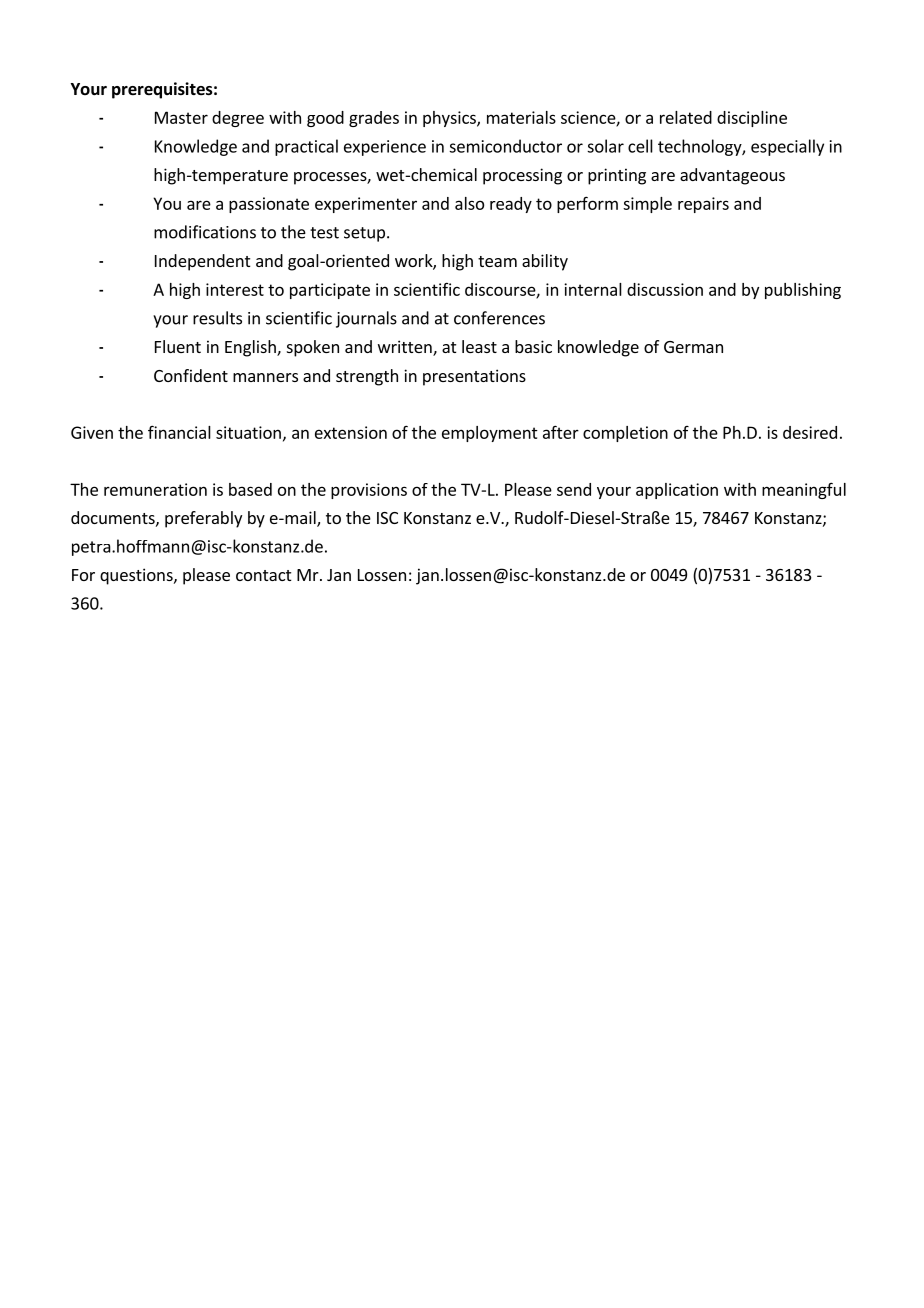 The height and width of the image is (1308, 924). I want to click on physics, so click(450, 119).
